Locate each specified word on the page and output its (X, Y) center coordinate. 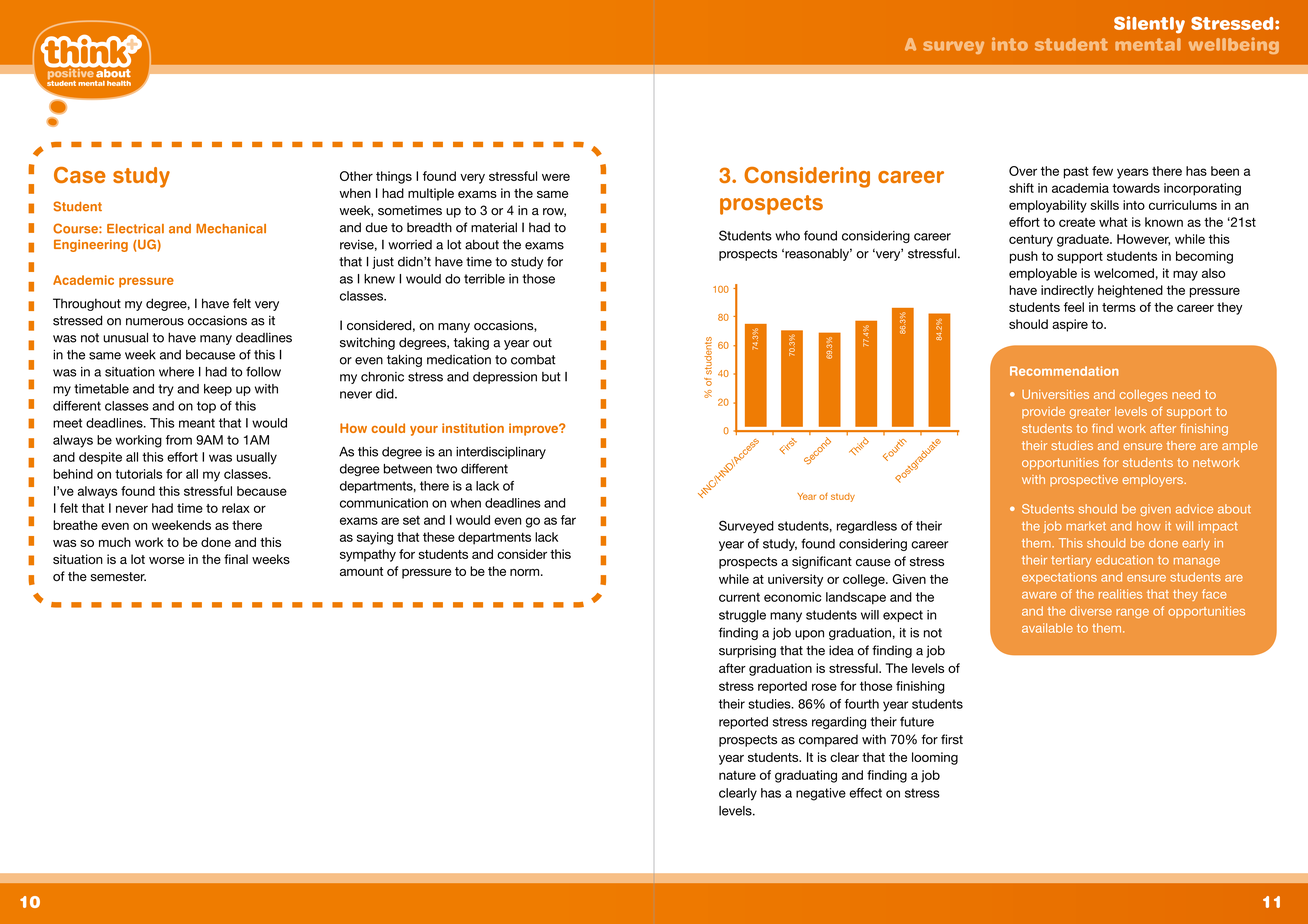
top (206, 407)
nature (737, 775)
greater (1090, 413)
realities (1120, 594)
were (556, 177)
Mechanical (231, 228)
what (1113, 222)
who (787, 236)
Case (80, 175)
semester (118, 577)
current (739, 597)
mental (1148, 44)
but (551, 377)
